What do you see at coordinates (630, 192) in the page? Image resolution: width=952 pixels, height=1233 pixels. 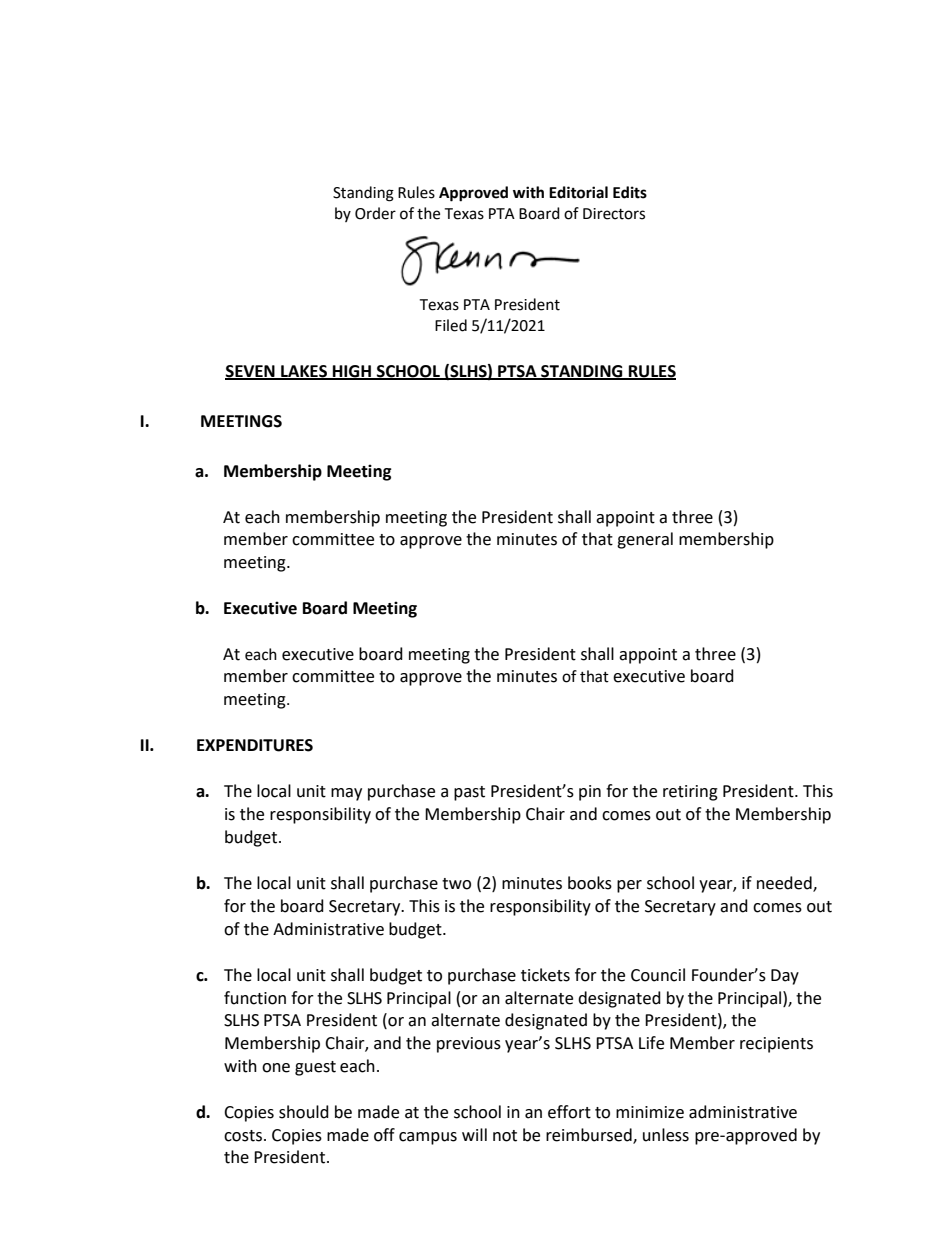 I see `Edits` at bounding box center [630, 192].
